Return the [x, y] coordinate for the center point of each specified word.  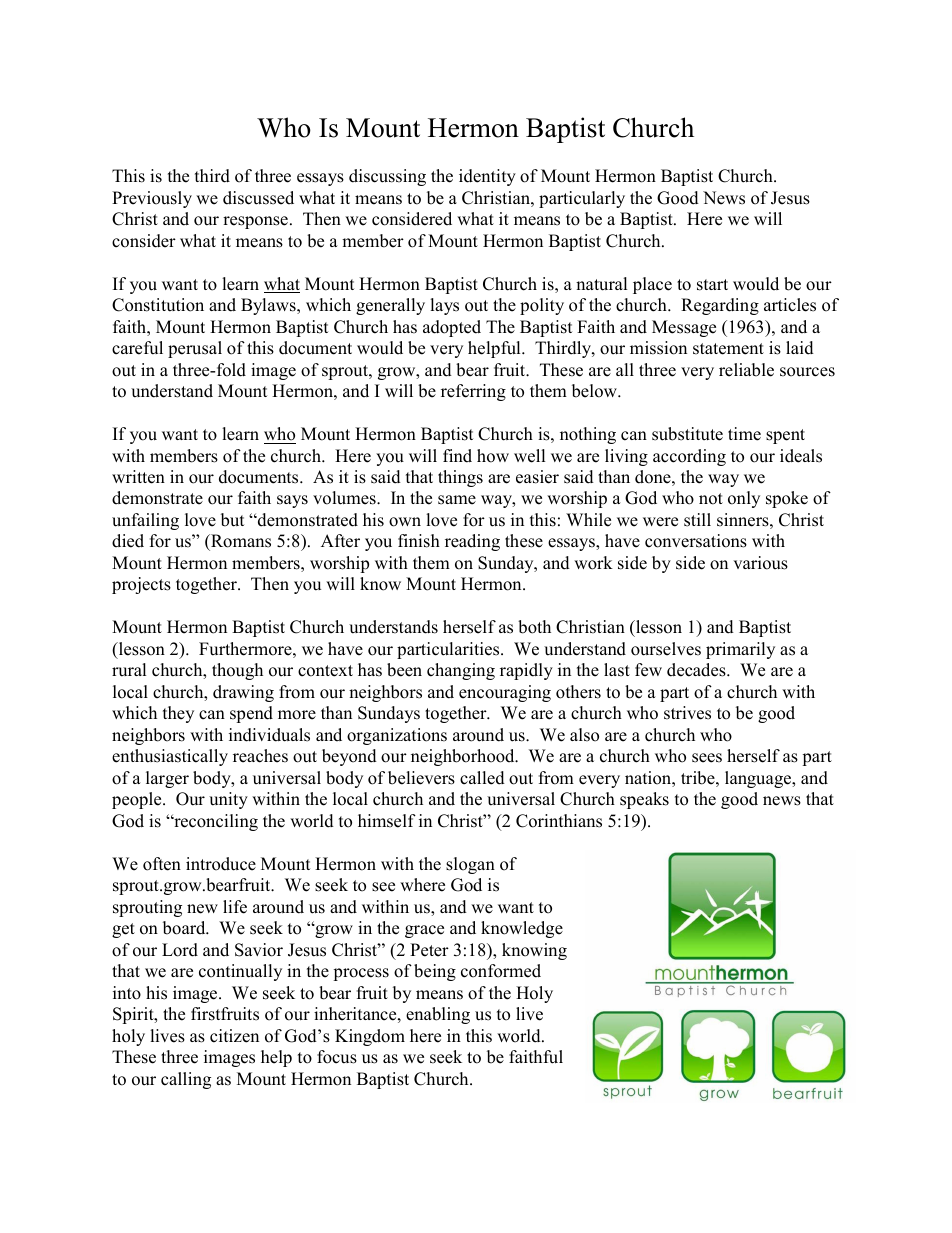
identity [487, 177]
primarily [740, 650]
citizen [234, 1036]
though [237, 671]
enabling [438, 1015]
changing [461, 671]
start [712, 285]
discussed [258, 198]
